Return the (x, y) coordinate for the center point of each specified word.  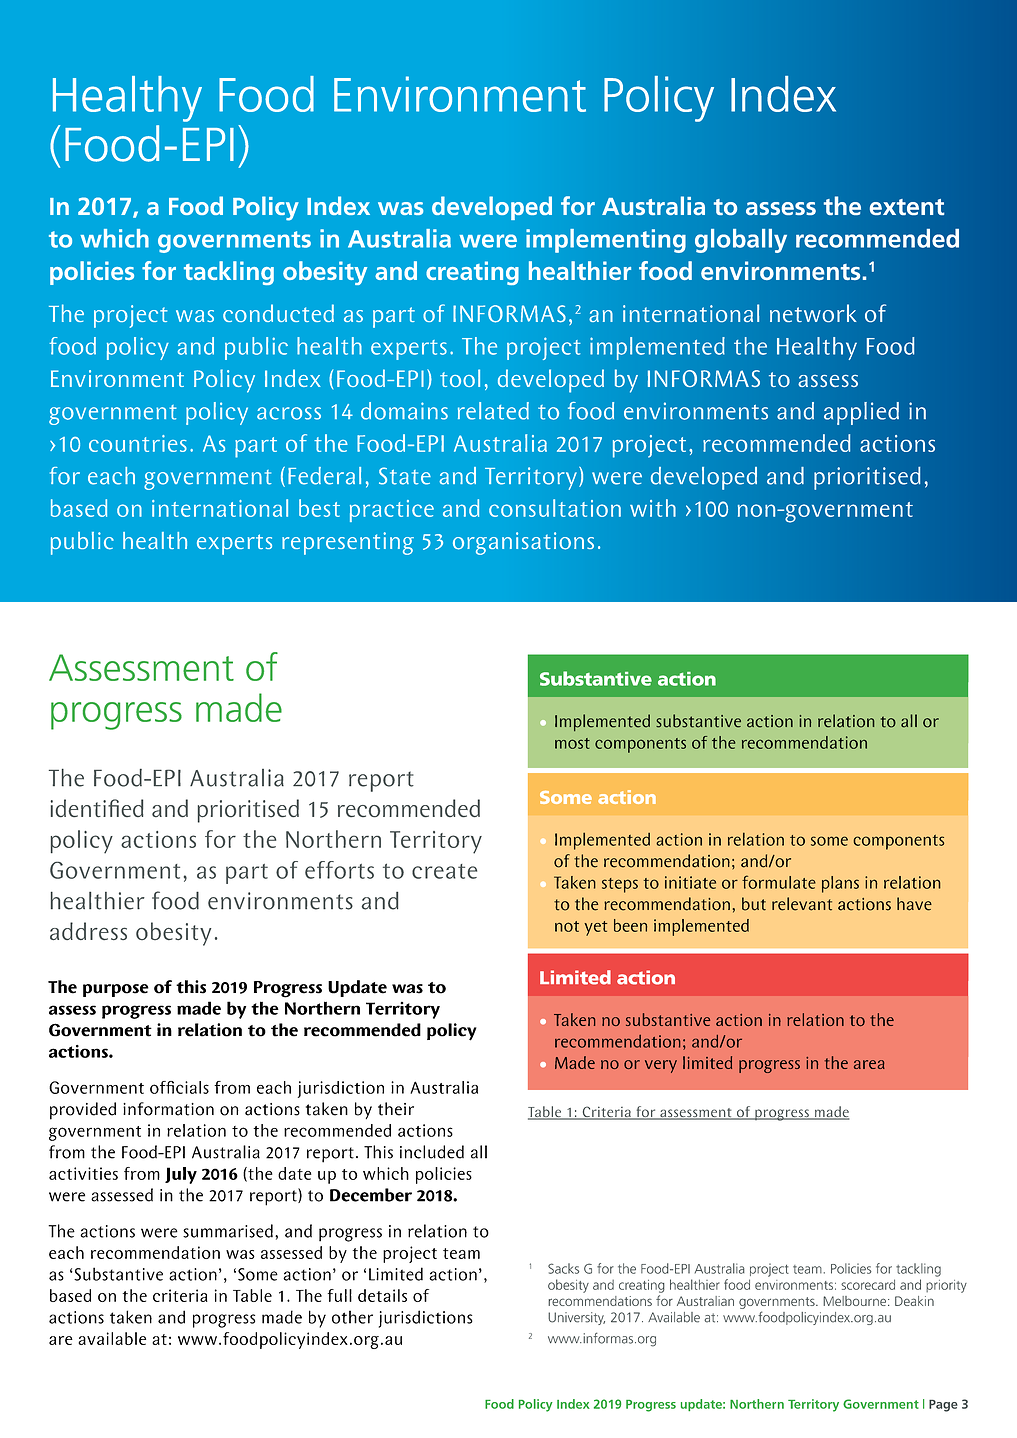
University (576, 1318)
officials (179, 1087)
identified (97, 808)
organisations (523, 543)
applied (861, 413)
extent (907, 207)
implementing (606, 241)
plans (840, 884)
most (572, 743)
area (869, 1064)
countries (138, 443)
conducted (278, 313)
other (352, 1317)
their (396, 1109)
